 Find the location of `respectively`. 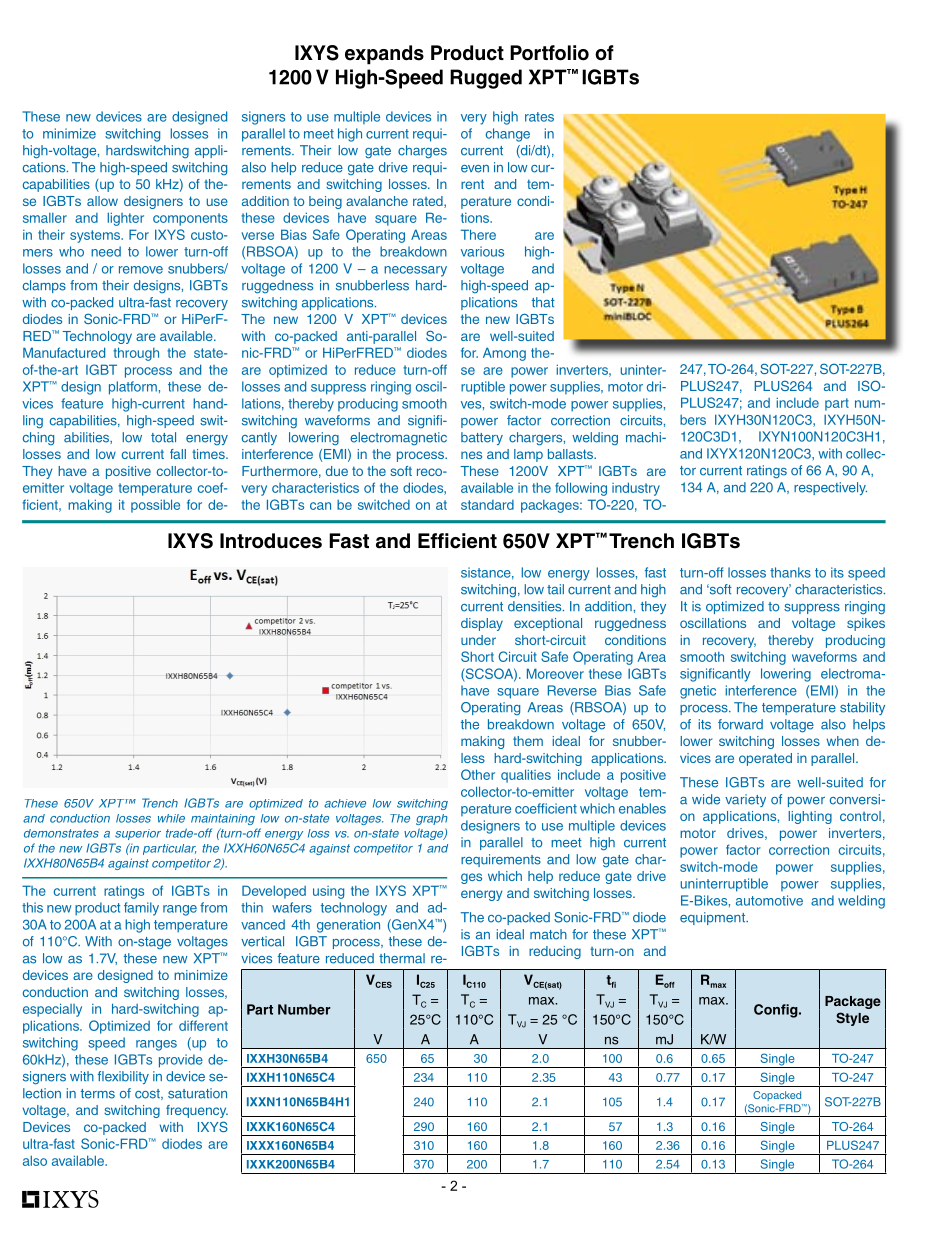

respectively is located at coordinates (830, 488).
